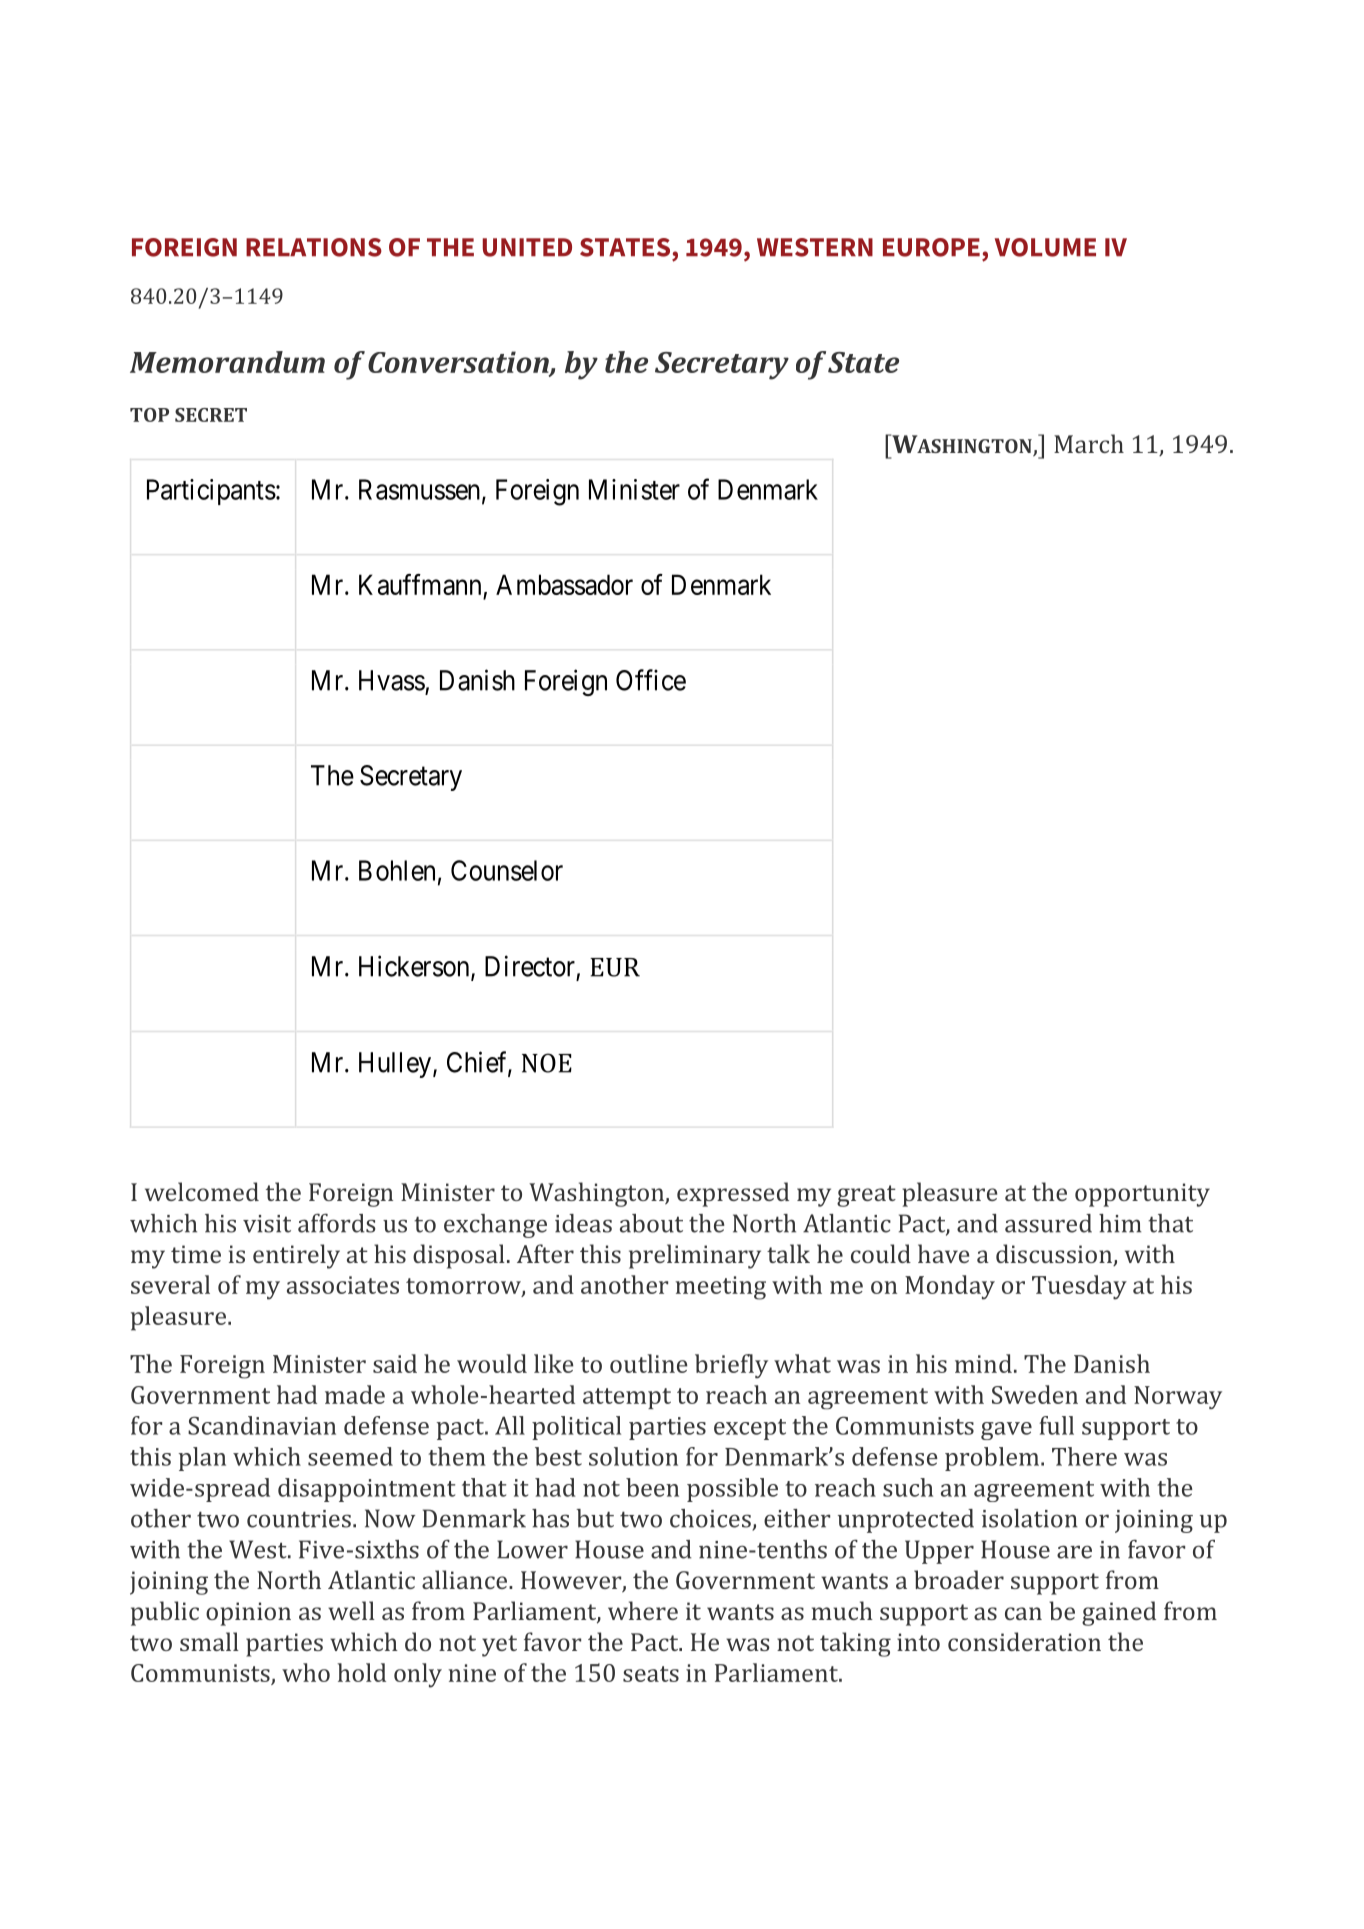 Image resolution: width=1364 pixels, height=1929 pixels. I want to click on UNITED, so click(527, 247).
